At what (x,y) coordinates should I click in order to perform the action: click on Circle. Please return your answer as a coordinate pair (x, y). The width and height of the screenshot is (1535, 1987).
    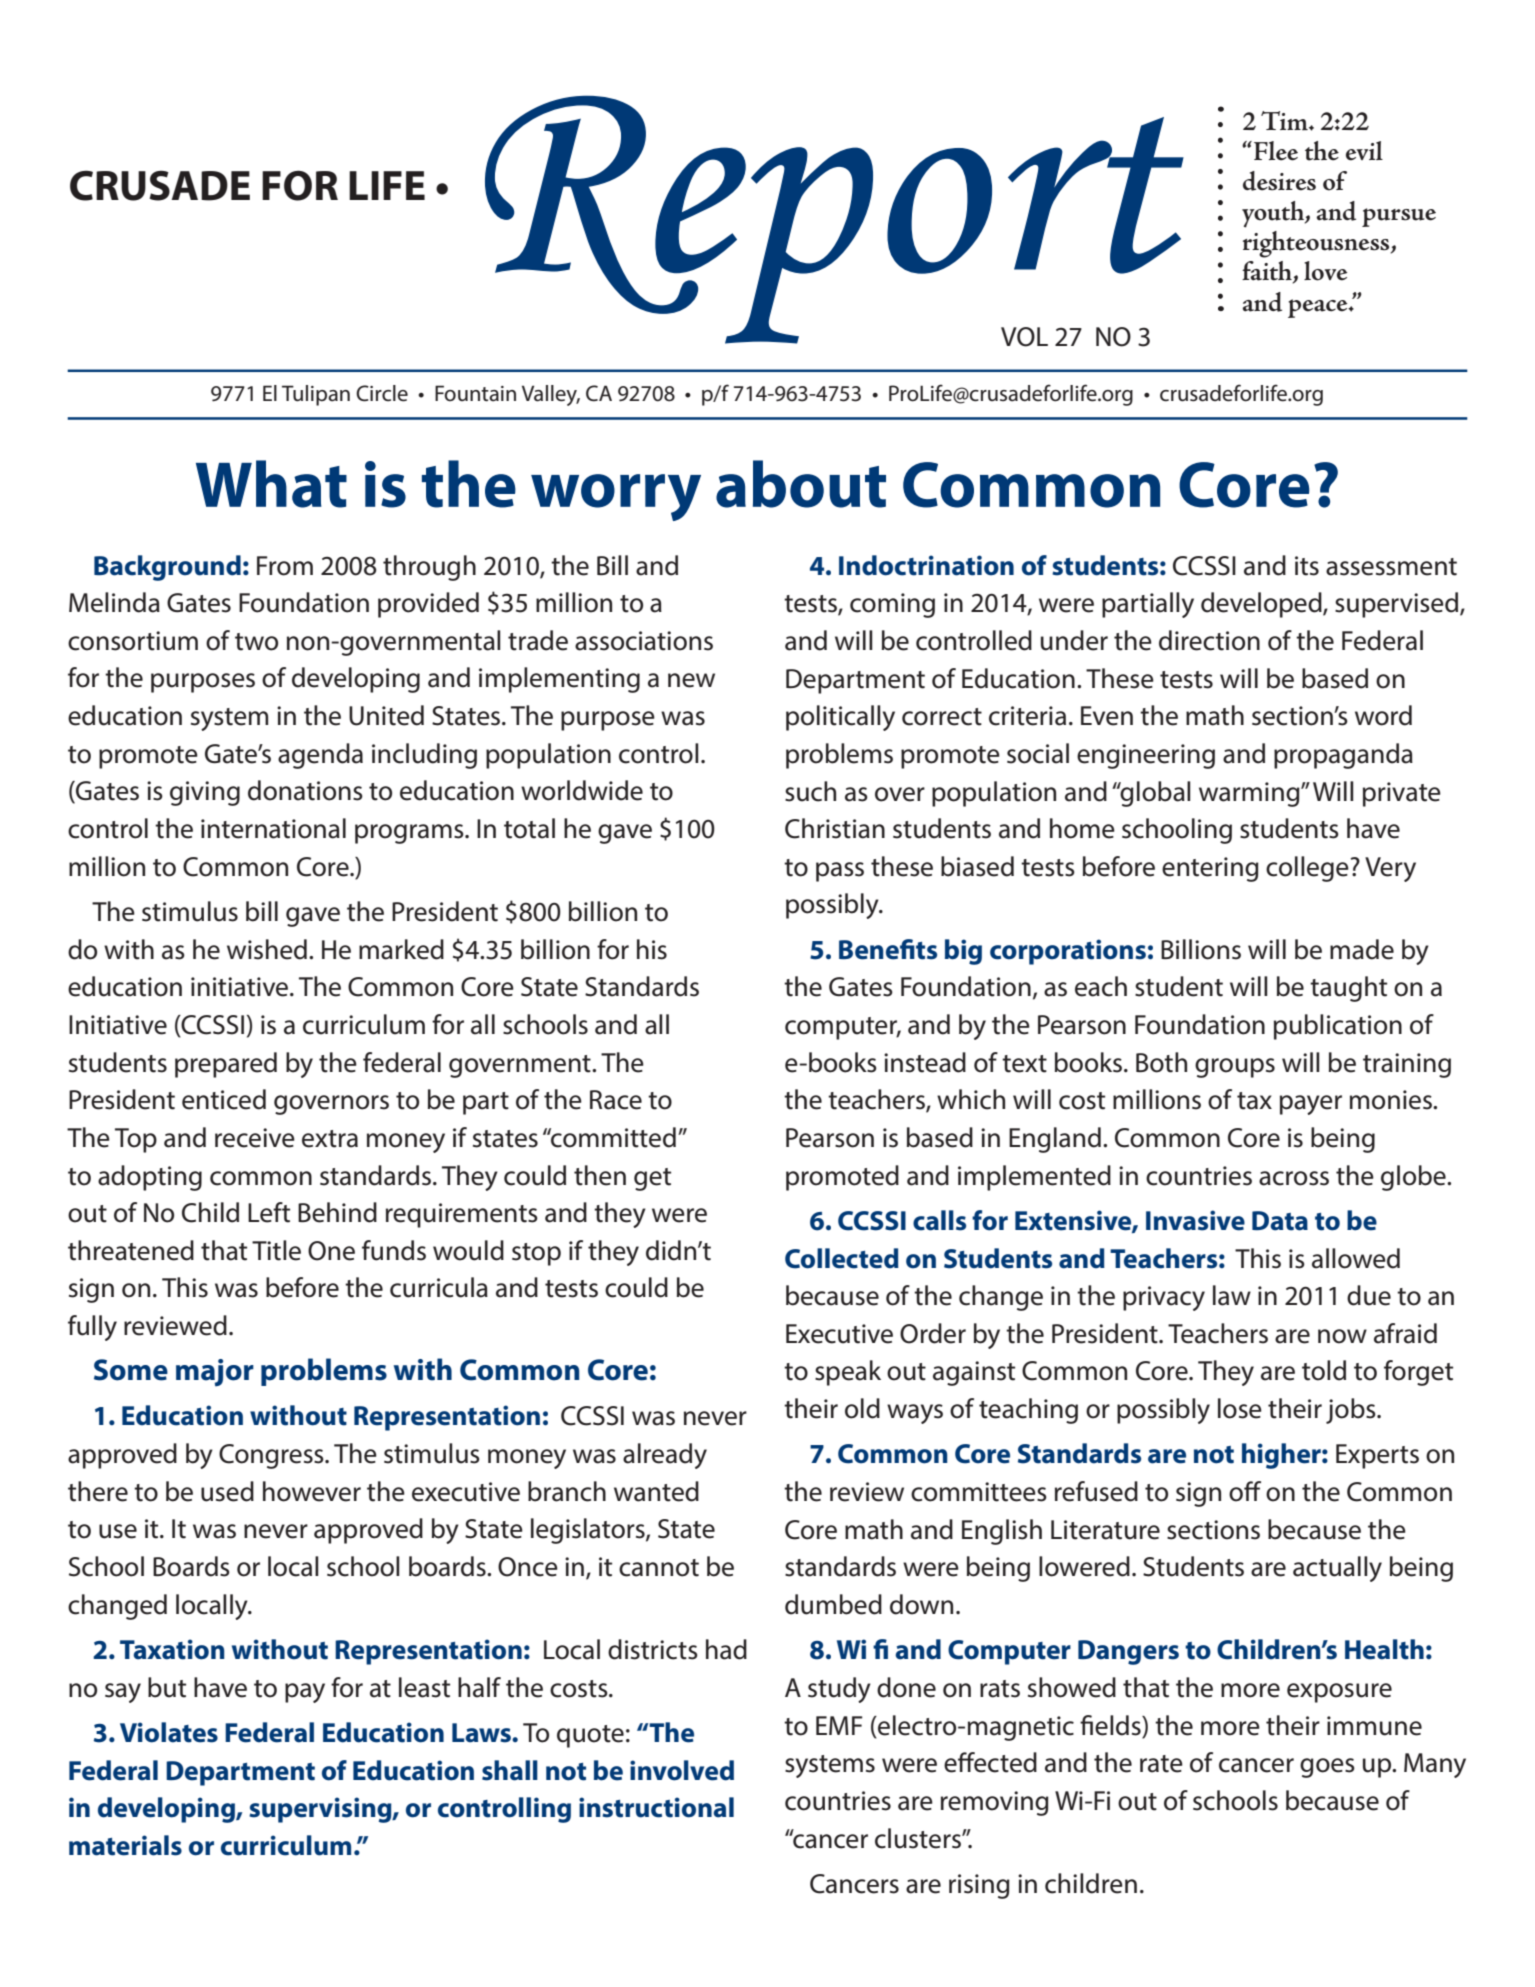
    Looking at the image, I should click on (382, 393).
